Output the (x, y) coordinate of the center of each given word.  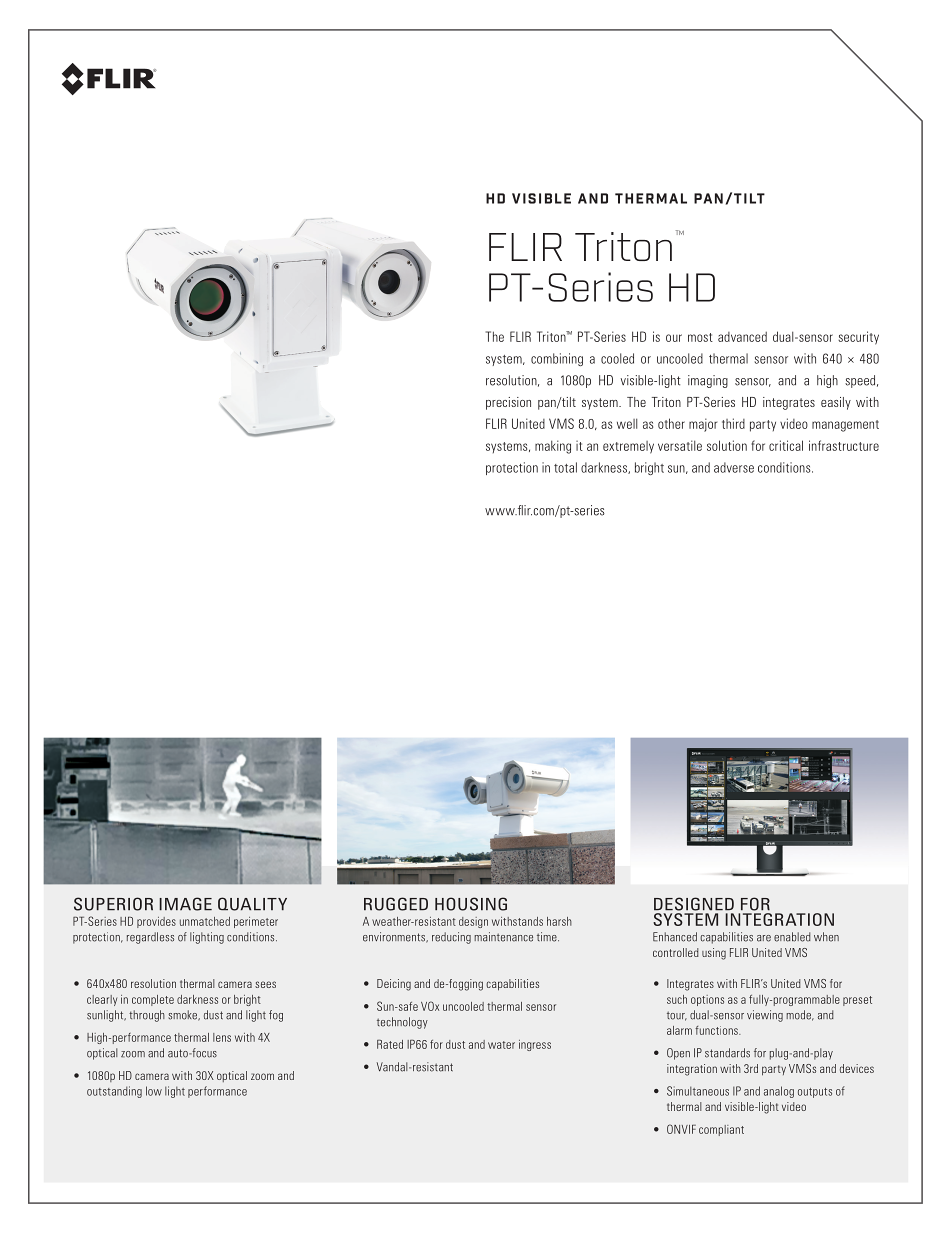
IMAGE (185, 904)
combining (557, 359)
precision (508, 403)
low (154, 1091)
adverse (734, 467)
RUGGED (396, 904)
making (553, 447)
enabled (792, 937)
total (565, 467)
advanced (742, 337)
